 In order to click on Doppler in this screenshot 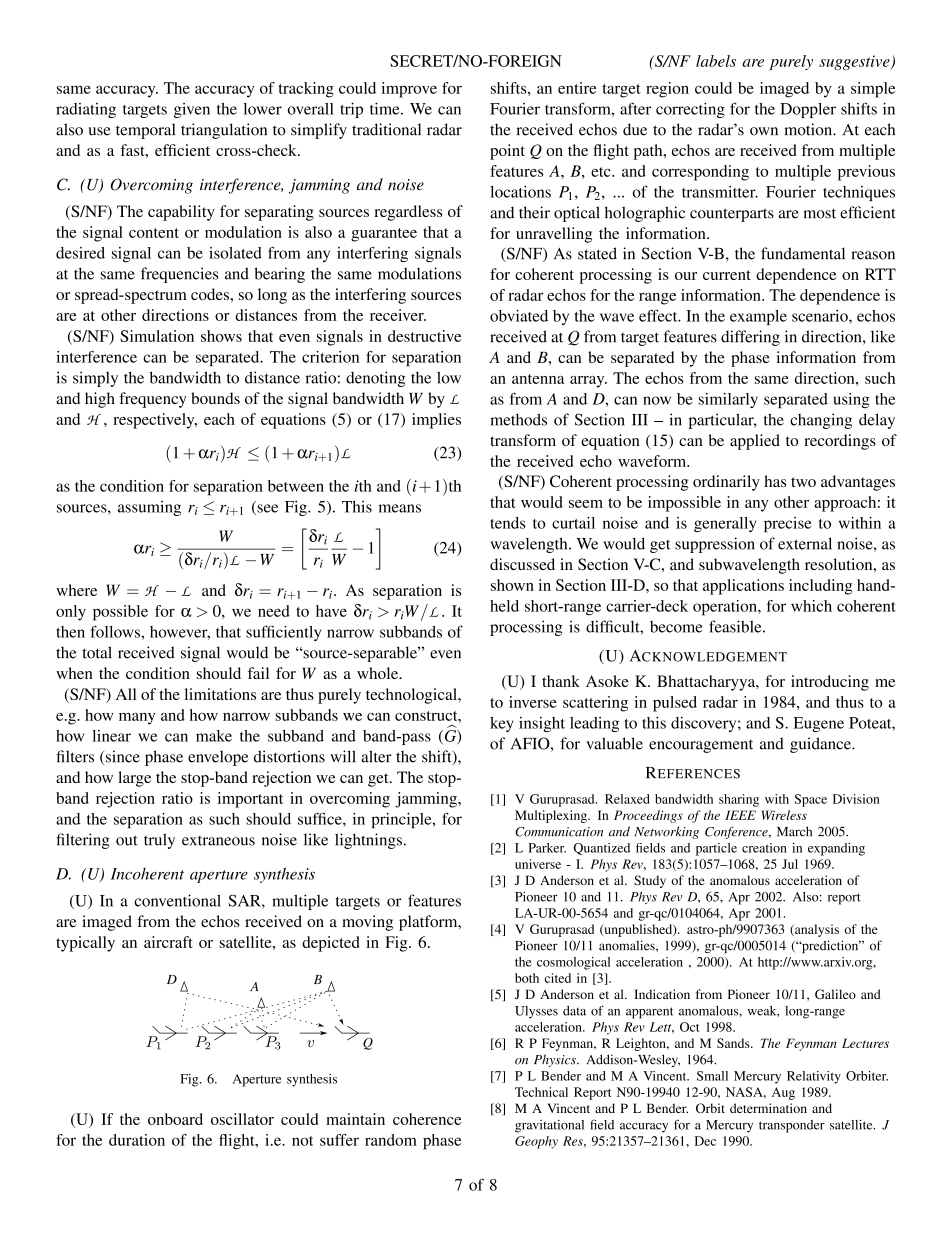, I will do `click(808, 110)`.
